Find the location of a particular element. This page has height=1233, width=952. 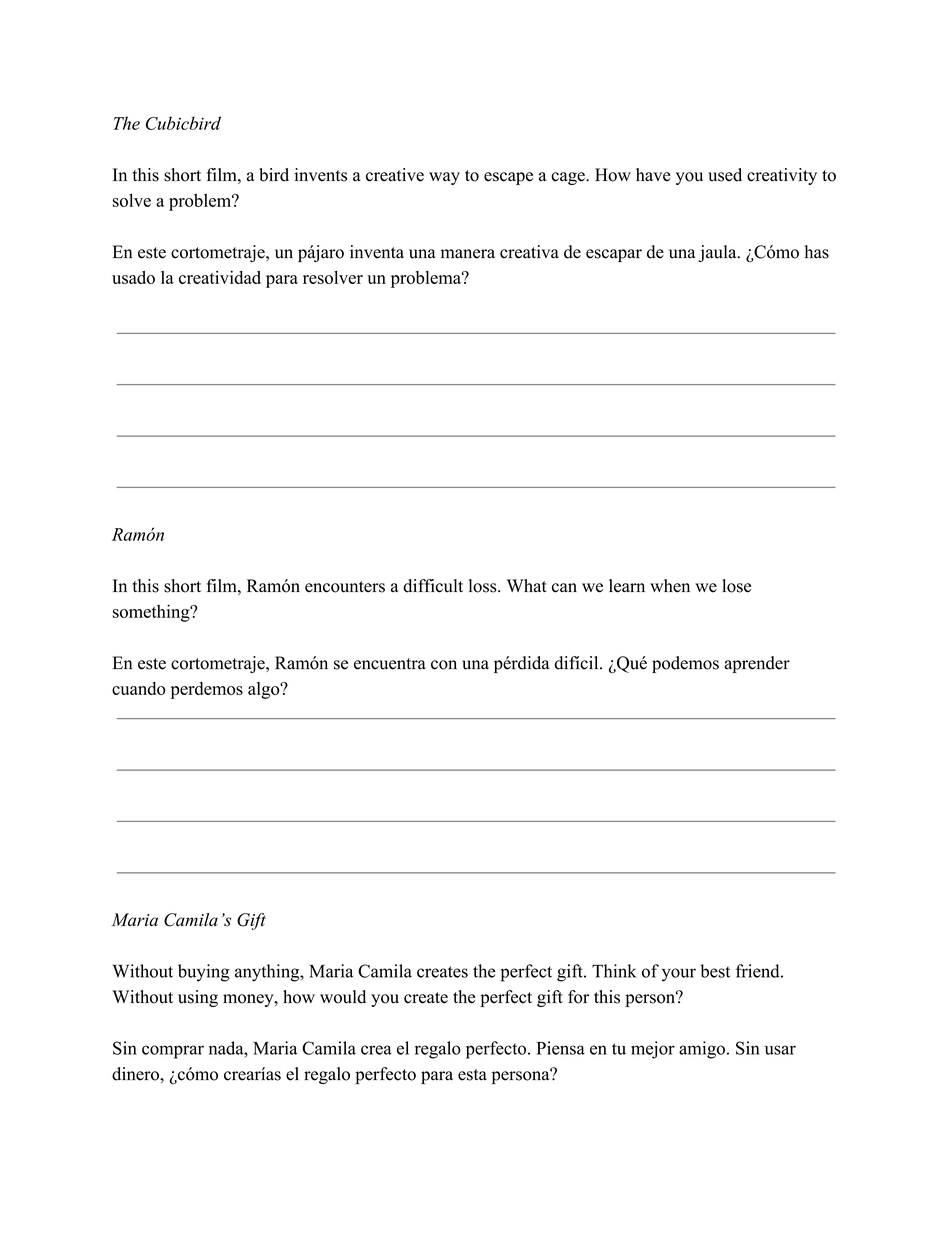

invents is located at coordinates (320, 175).
